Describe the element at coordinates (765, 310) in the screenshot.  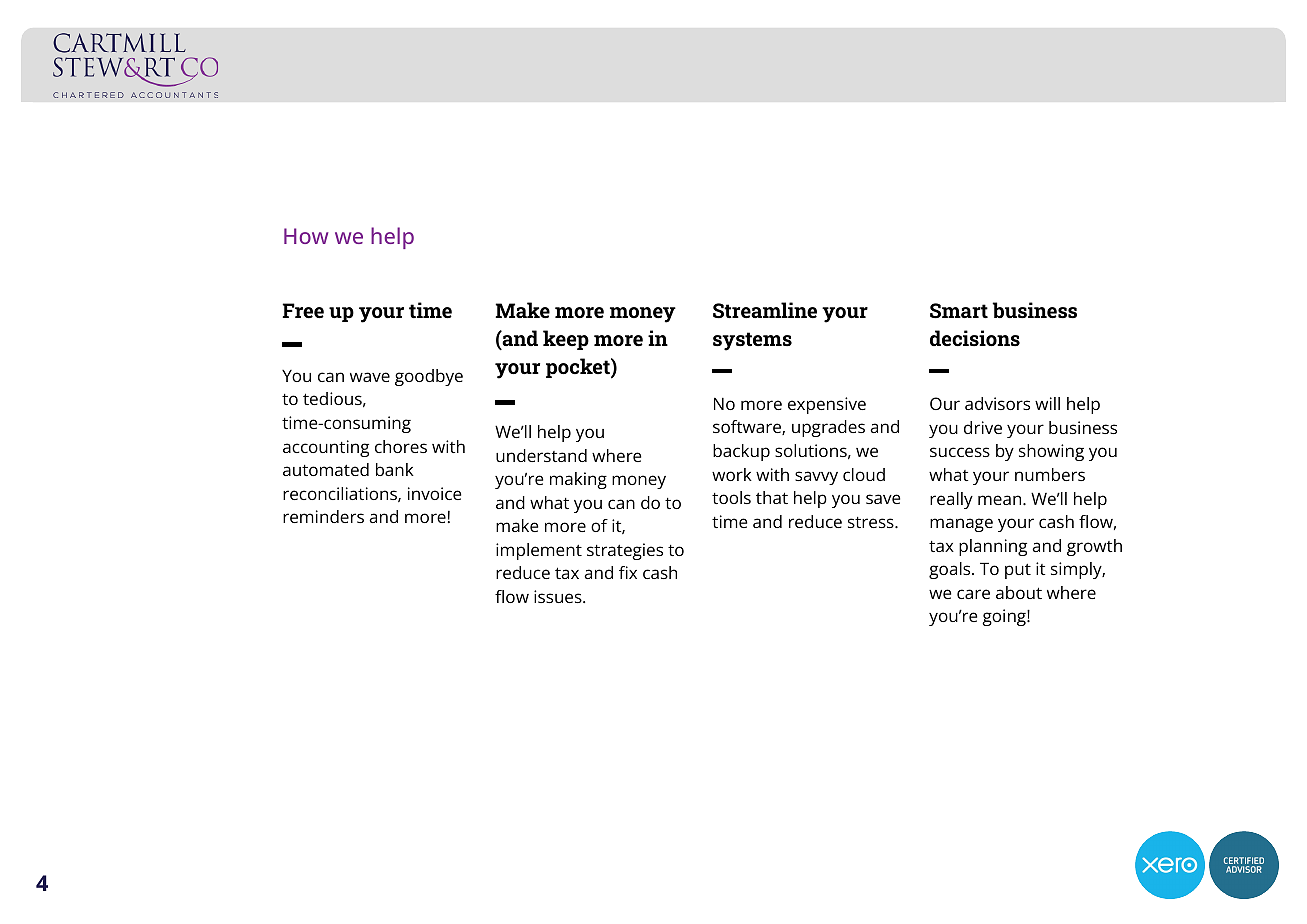
I see `Streamline` at that location.
